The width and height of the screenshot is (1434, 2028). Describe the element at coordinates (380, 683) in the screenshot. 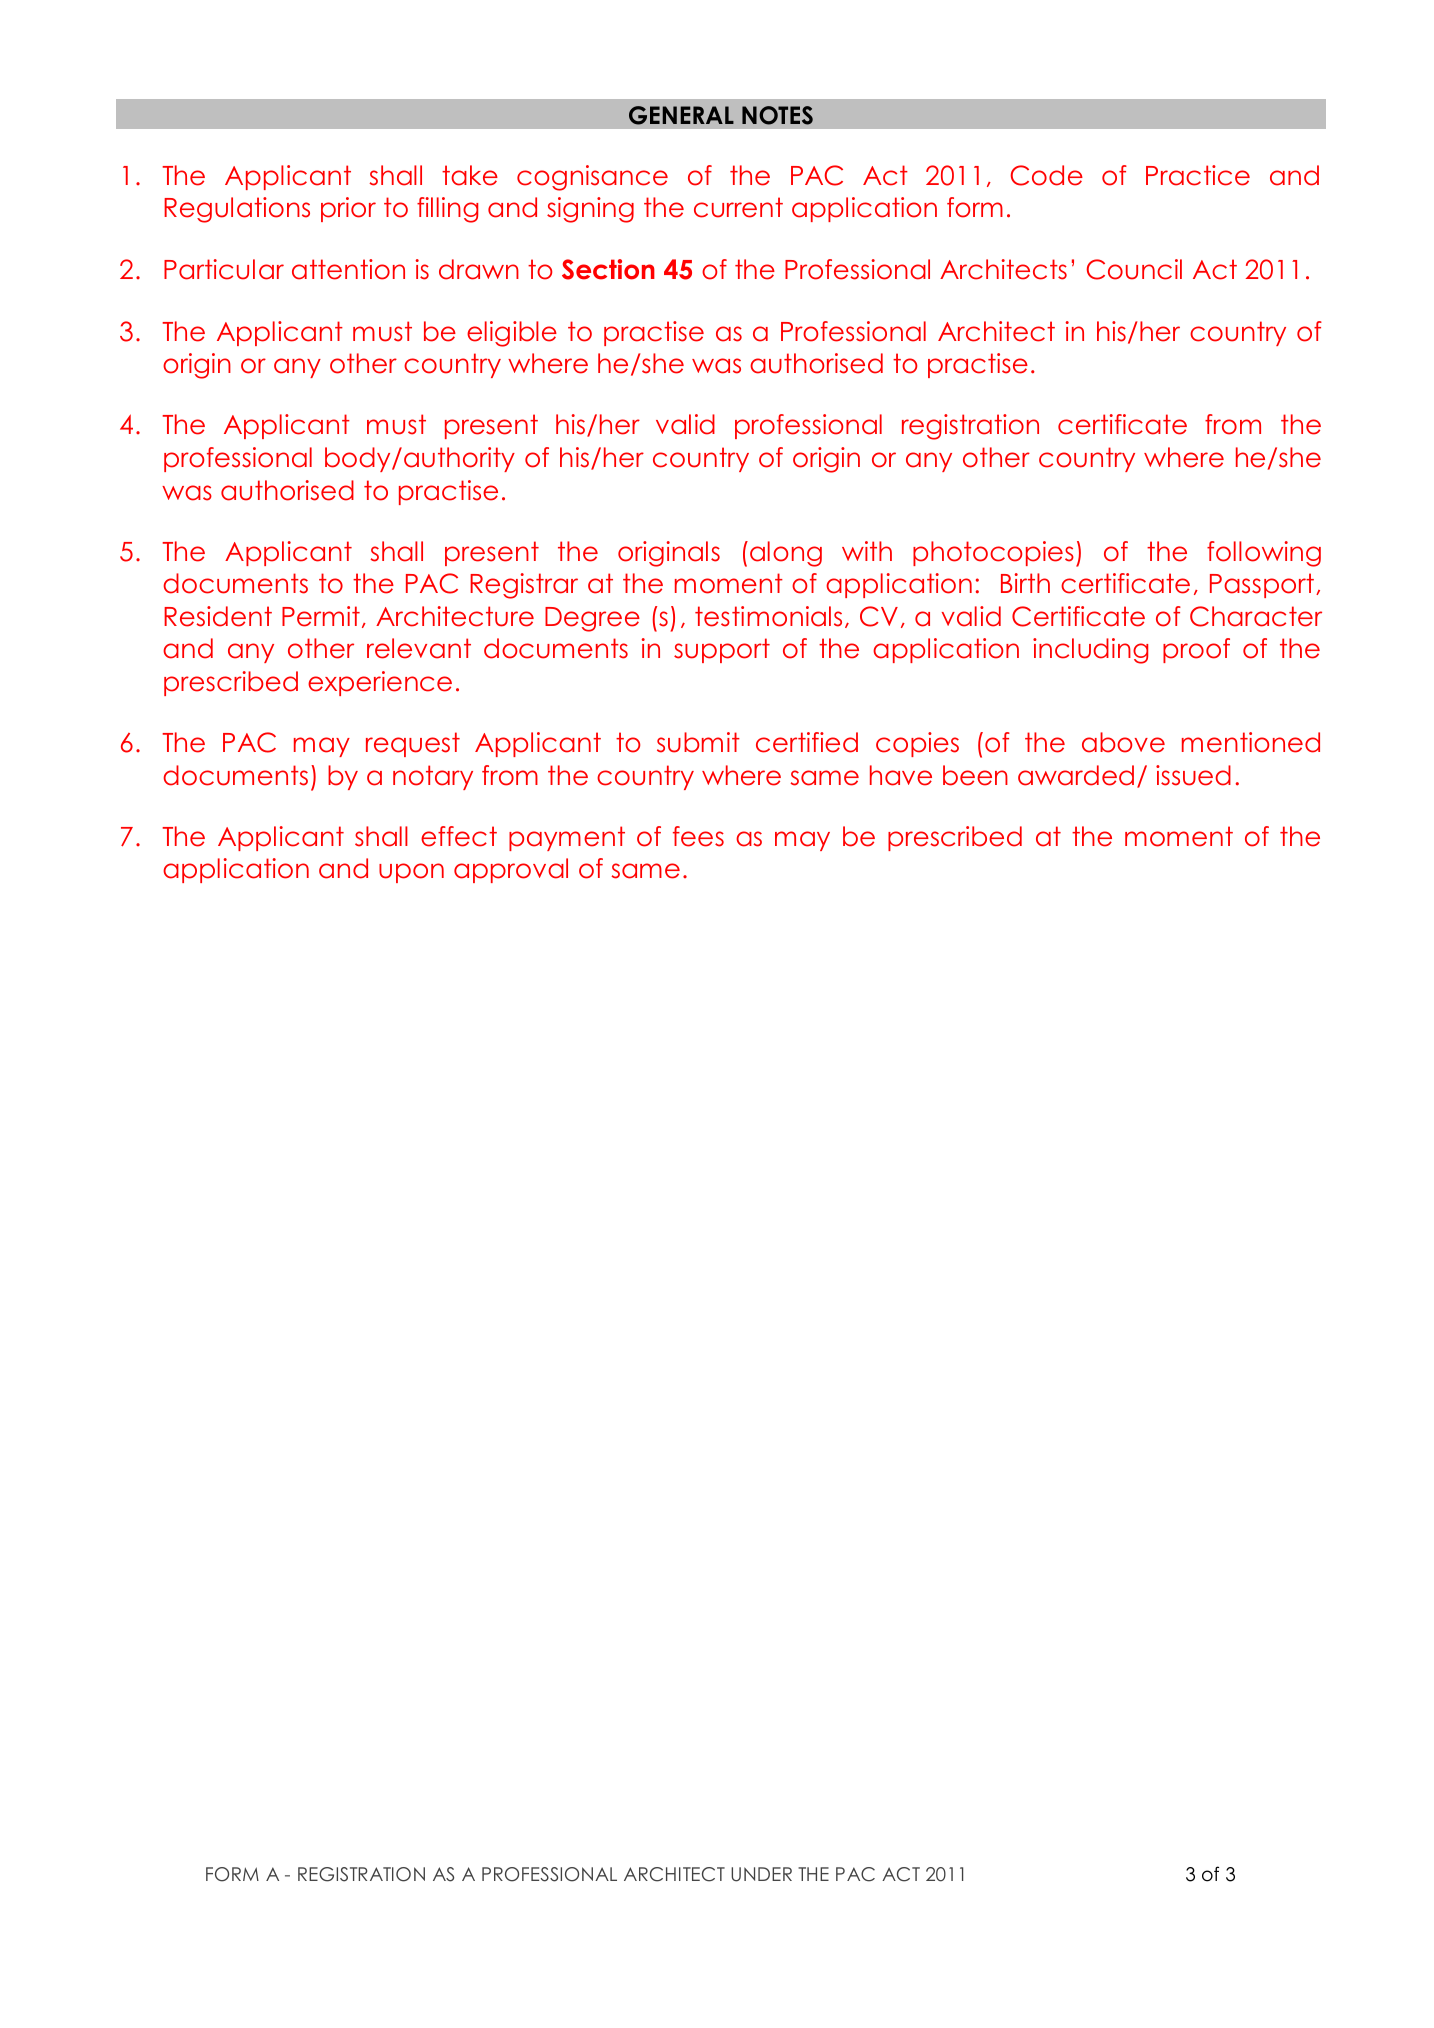

I see `experience` at that location.
